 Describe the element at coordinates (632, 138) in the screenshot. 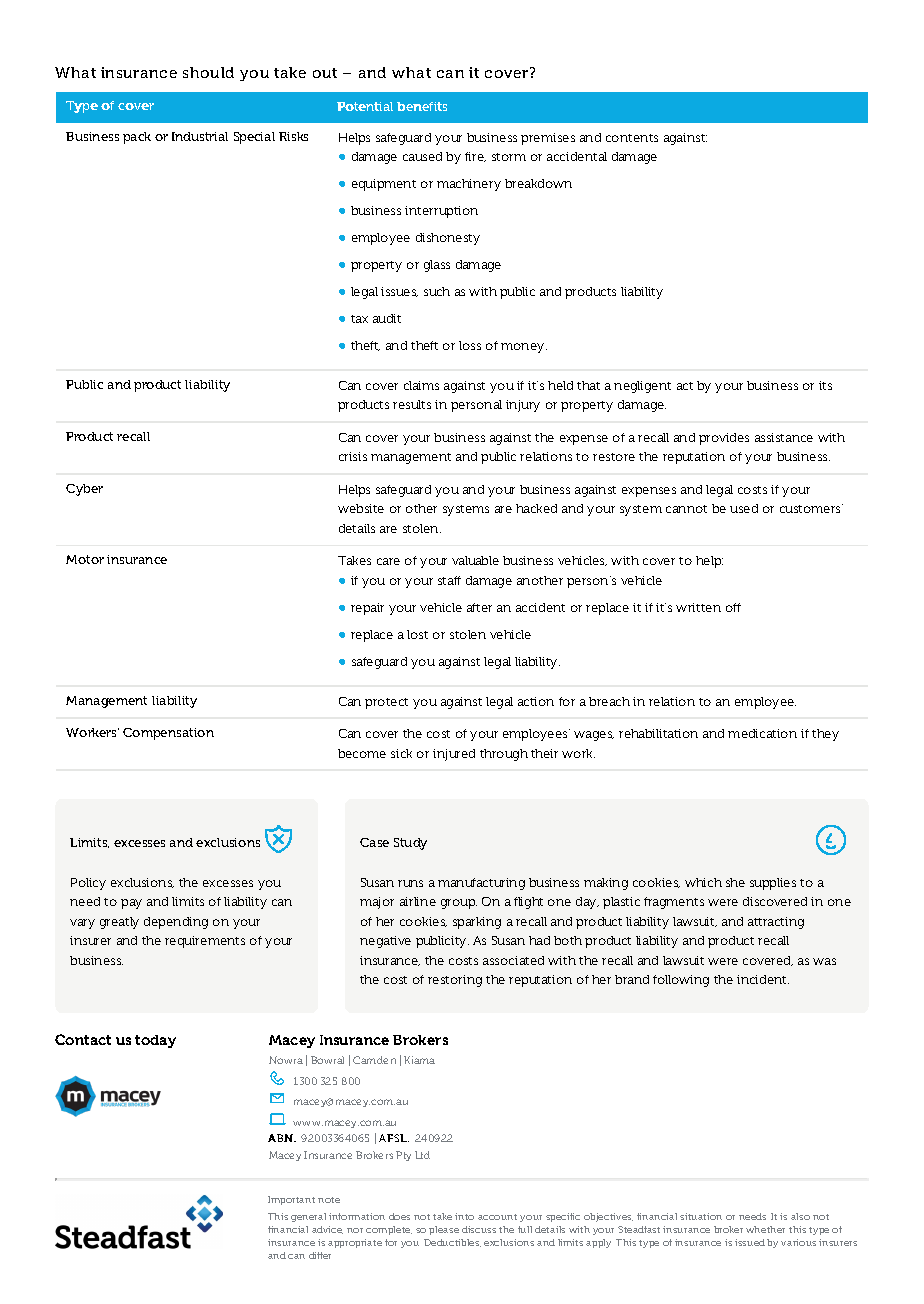

I see `contents` at that location.
